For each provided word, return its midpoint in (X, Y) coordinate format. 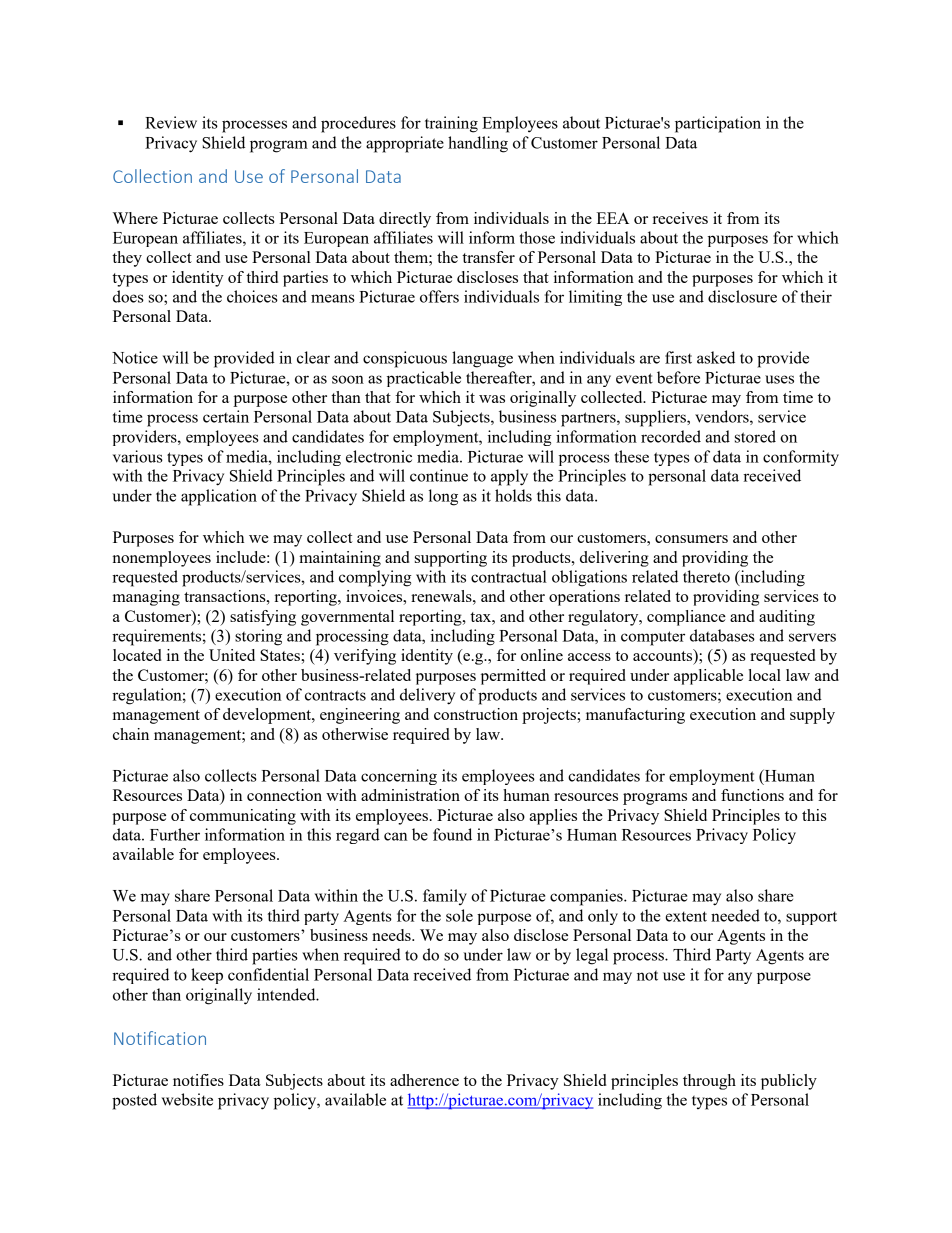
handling (478, 144)
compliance (686, 618)
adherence (424, 1080)
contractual (509, 576)
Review (171, 122)
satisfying (263, 618)
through (709, 1082)
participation (718, 124)
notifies (198, 1080)
